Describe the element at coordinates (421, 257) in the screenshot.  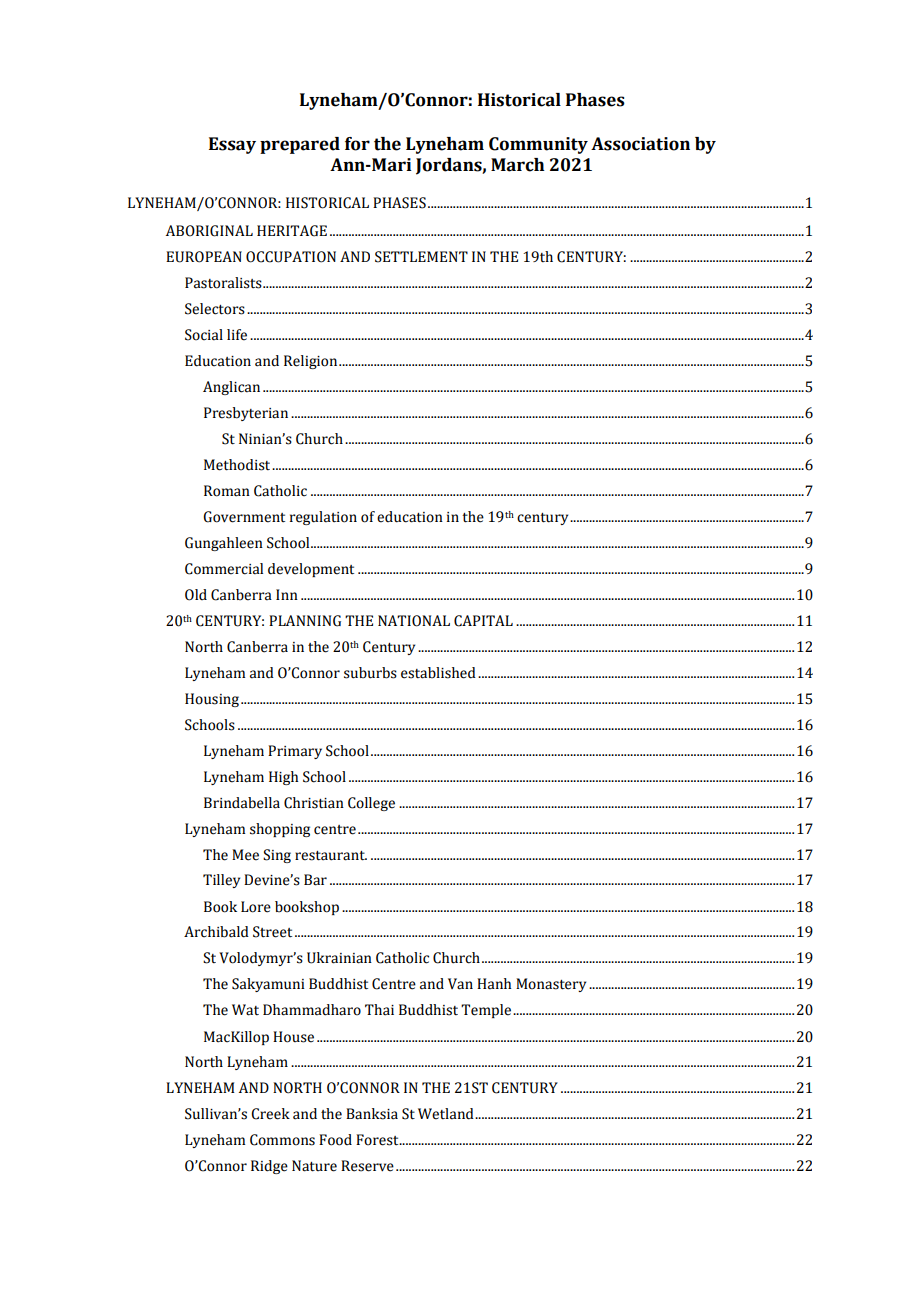
I see `SETTLEMENT` at that location.
